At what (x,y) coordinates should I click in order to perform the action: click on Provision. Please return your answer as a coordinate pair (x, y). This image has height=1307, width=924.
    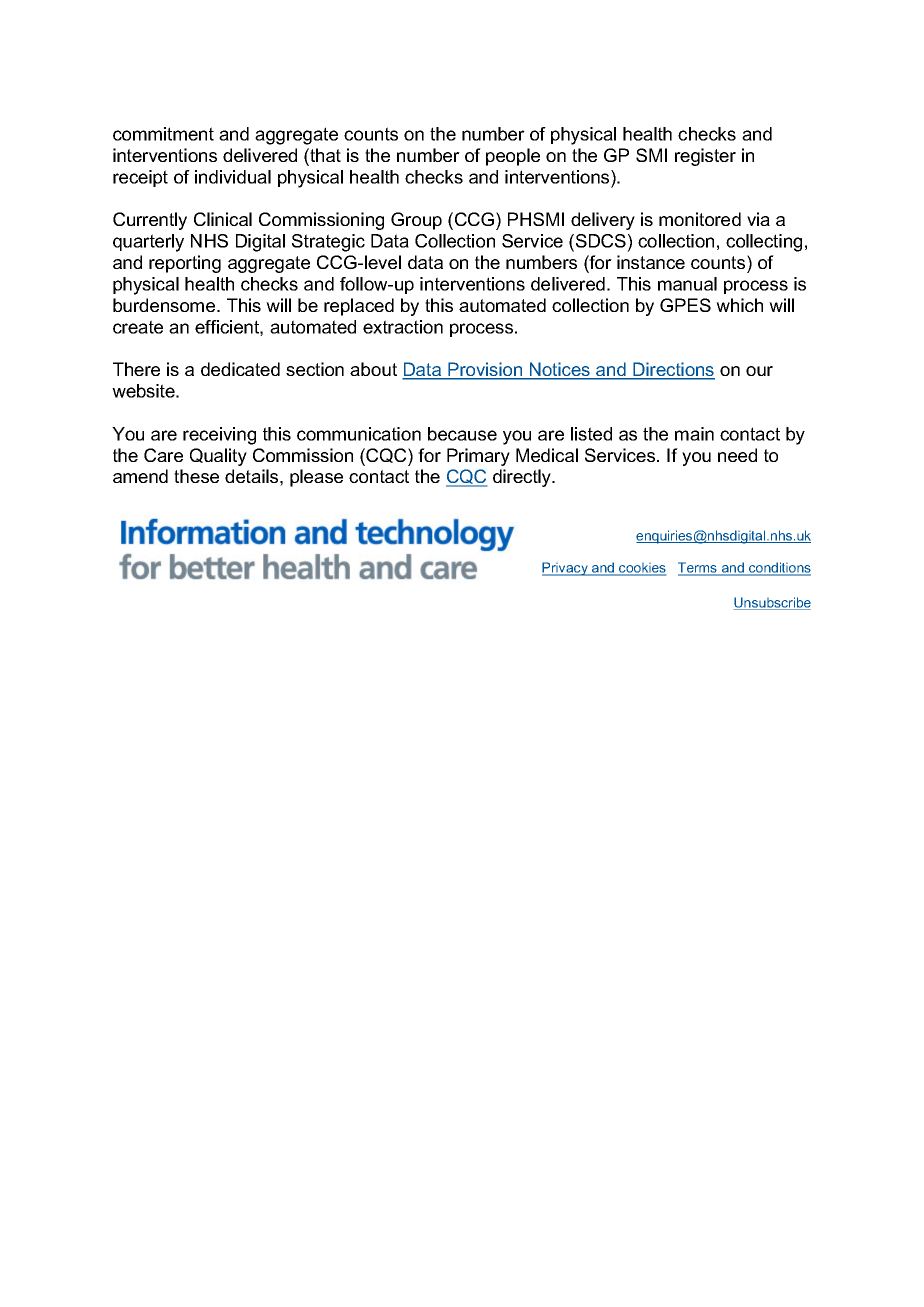
    Looking at the image, I should click on (485, 370).
